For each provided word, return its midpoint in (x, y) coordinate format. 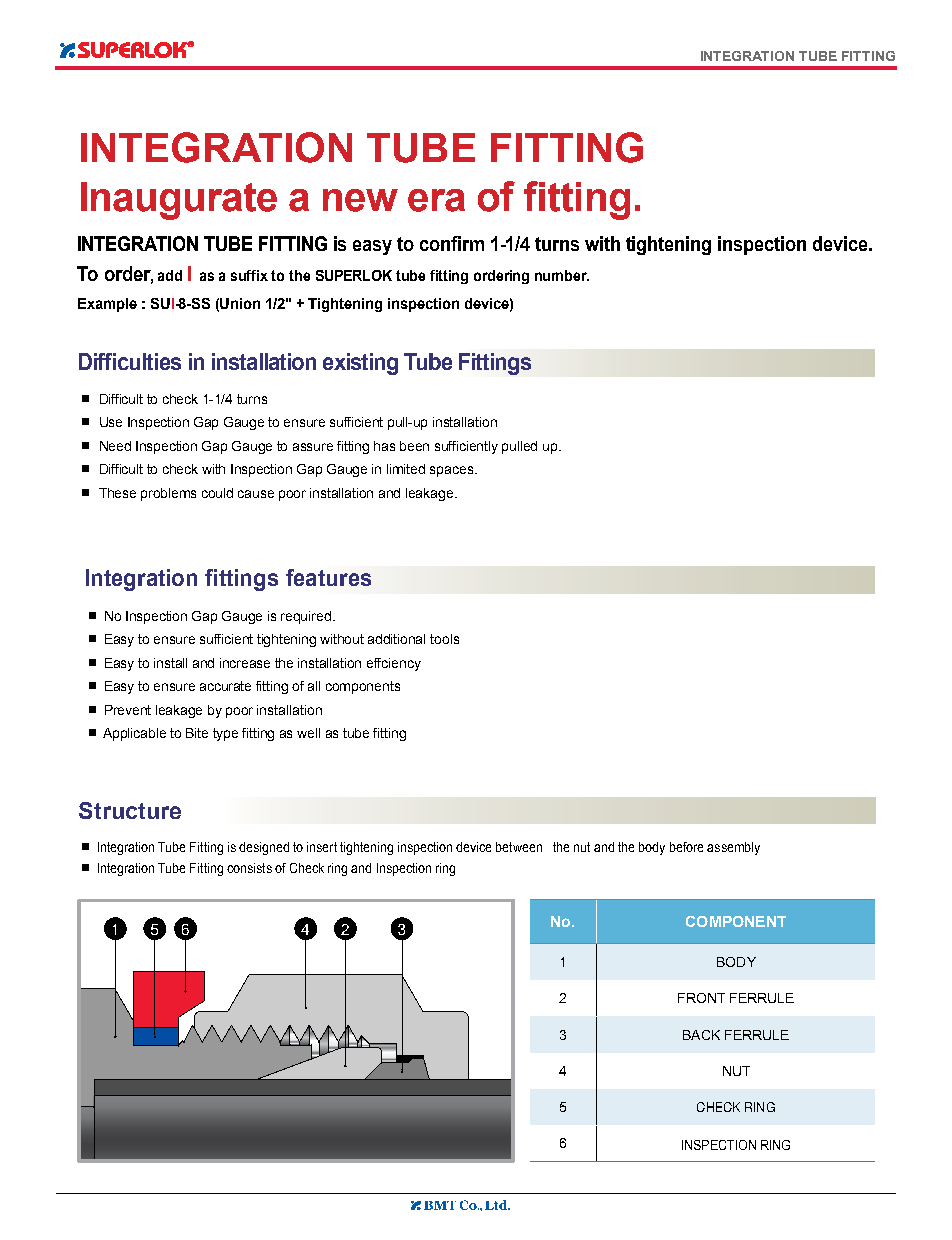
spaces (453, 471)
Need (115, 446)
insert (322, 847)
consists (249, 868)
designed (264, 848)
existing (360, 364)
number (562, 275)
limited (406, 469)
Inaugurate (179, 201)
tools (444, 639)
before (686, 847)
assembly (733, 848)
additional (396, 639)
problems (168, 494)
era (436, 200)
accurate (225, 686)
